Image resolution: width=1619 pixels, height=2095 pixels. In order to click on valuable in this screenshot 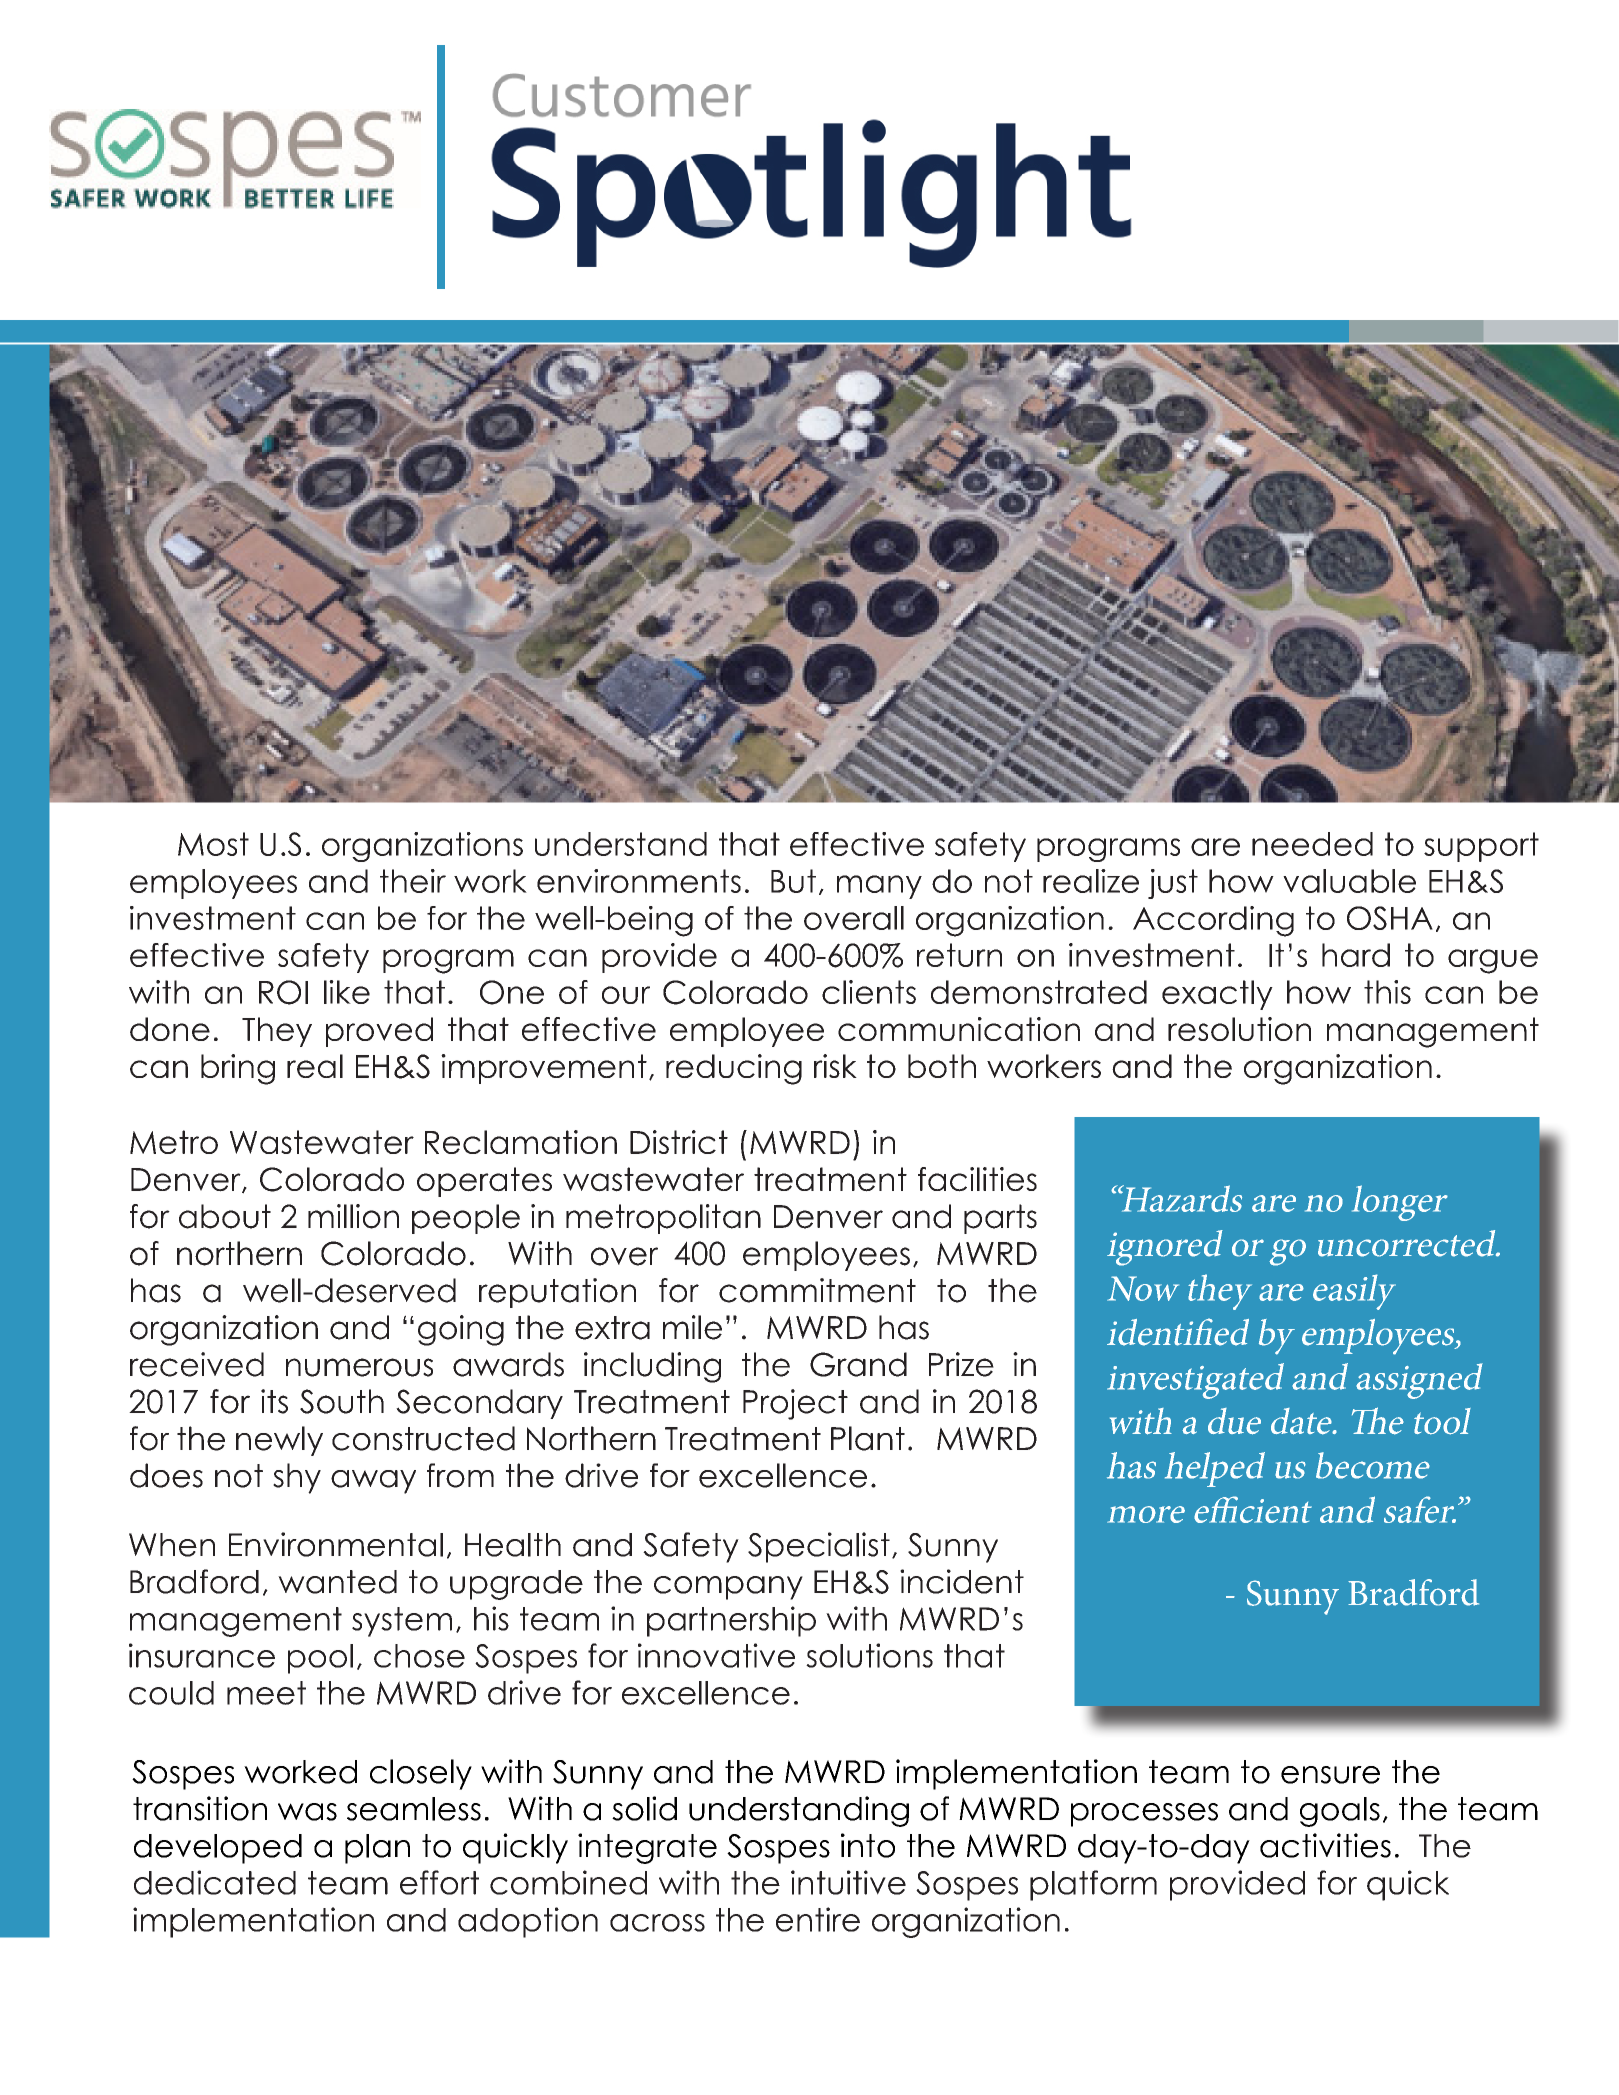, I will do `click(1349, 881)`.
